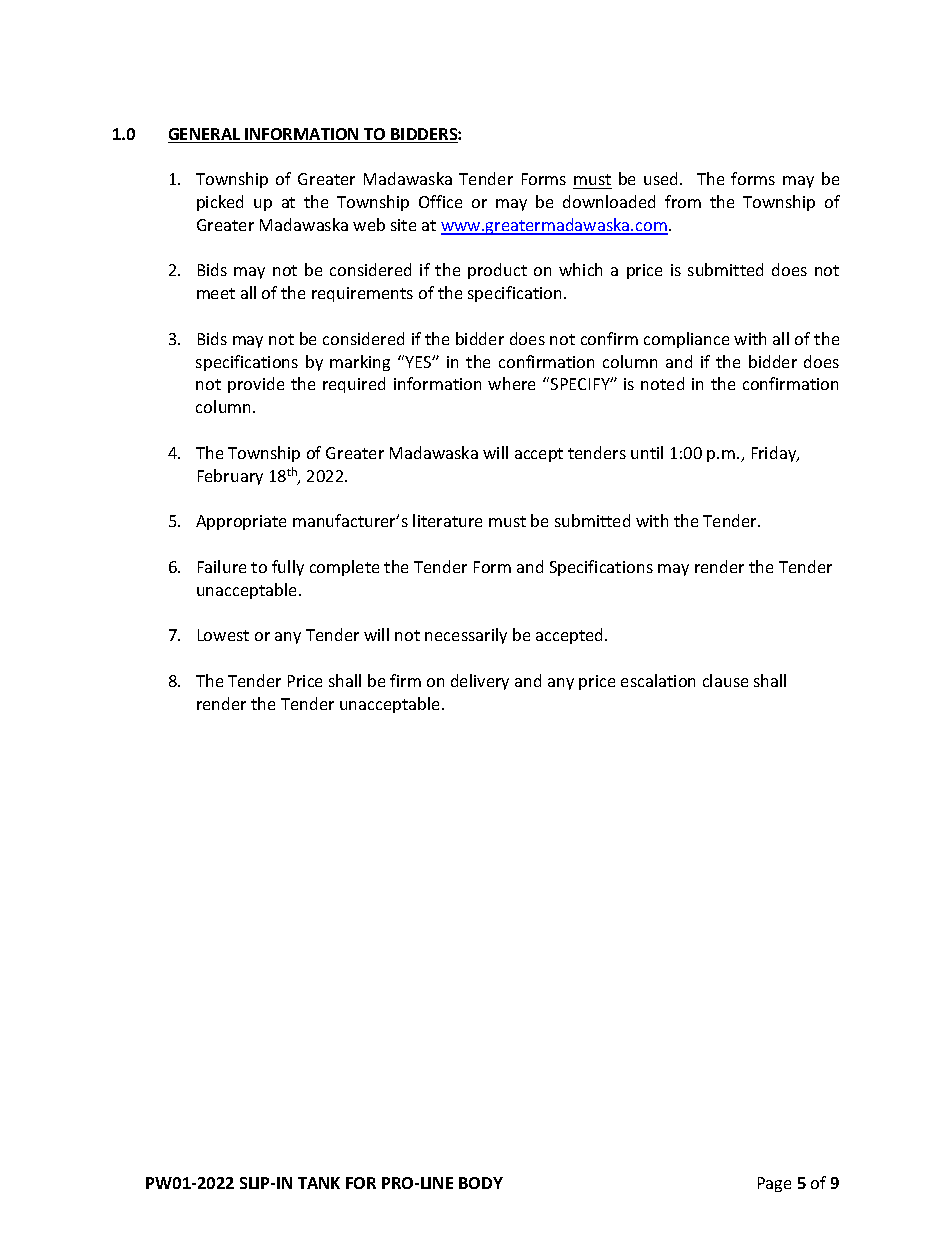 This screenshot has width=952, height=1233. I want to click on Lowest, so click(223, 635).
